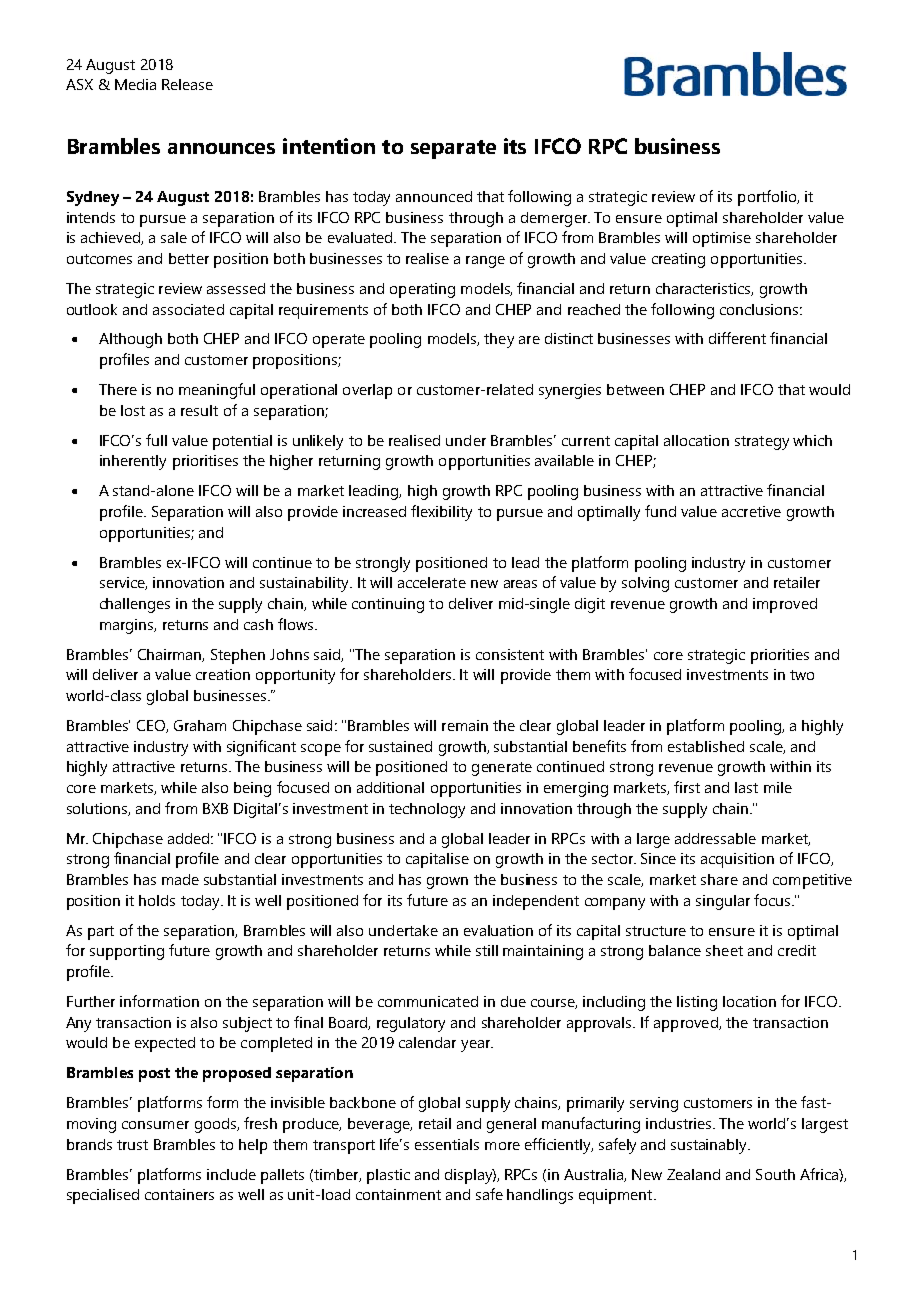  What do you see at coordinates (179, 1194) in the document?
I see `containers` at bounding box center [179, 1194].
